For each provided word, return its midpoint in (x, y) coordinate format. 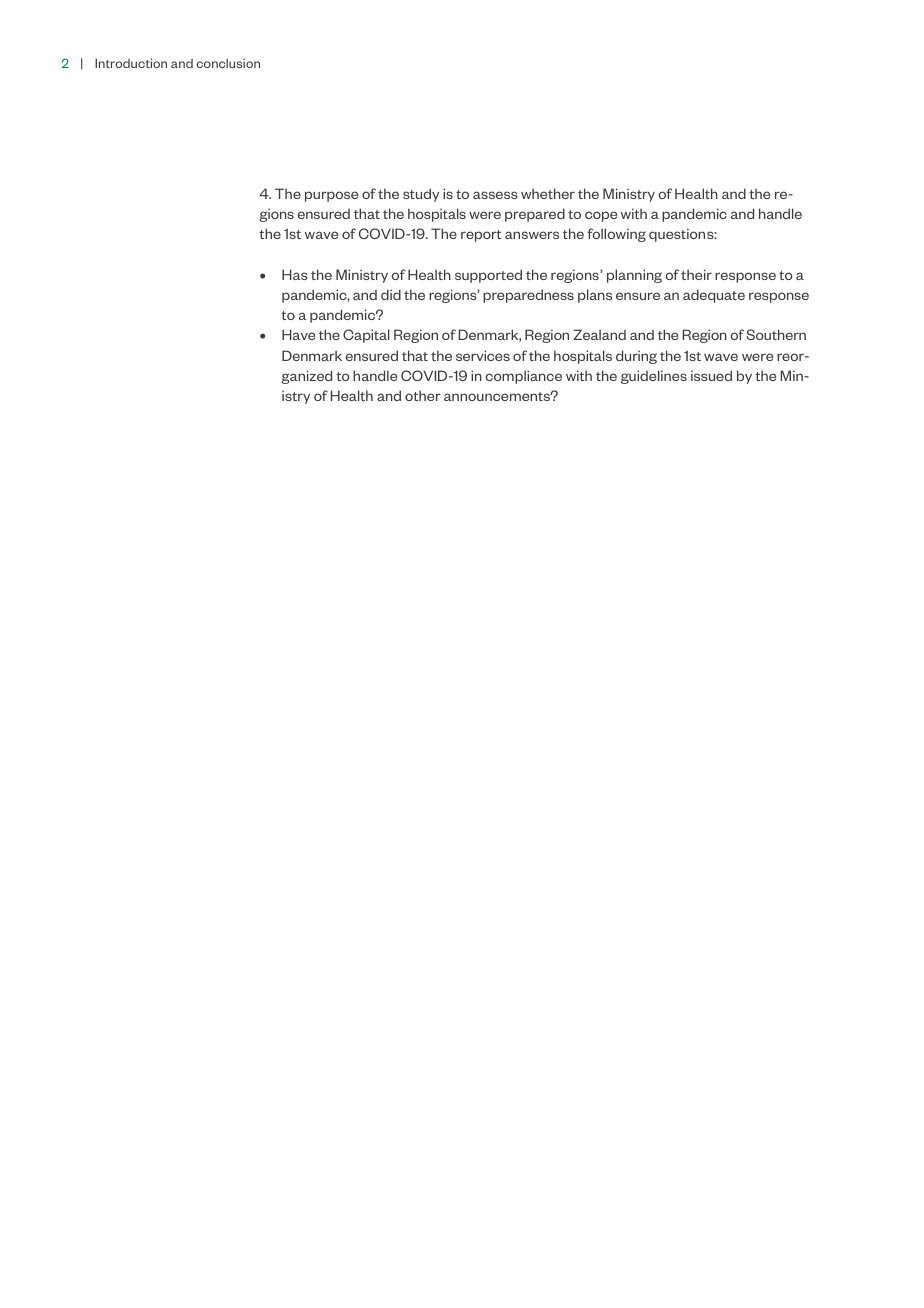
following (616, 235)
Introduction (131, 63)
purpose (331, 196)
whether (548, 193)
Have (298, 334)
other (423, 395)
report (481, 236)
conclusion (228, 63)
